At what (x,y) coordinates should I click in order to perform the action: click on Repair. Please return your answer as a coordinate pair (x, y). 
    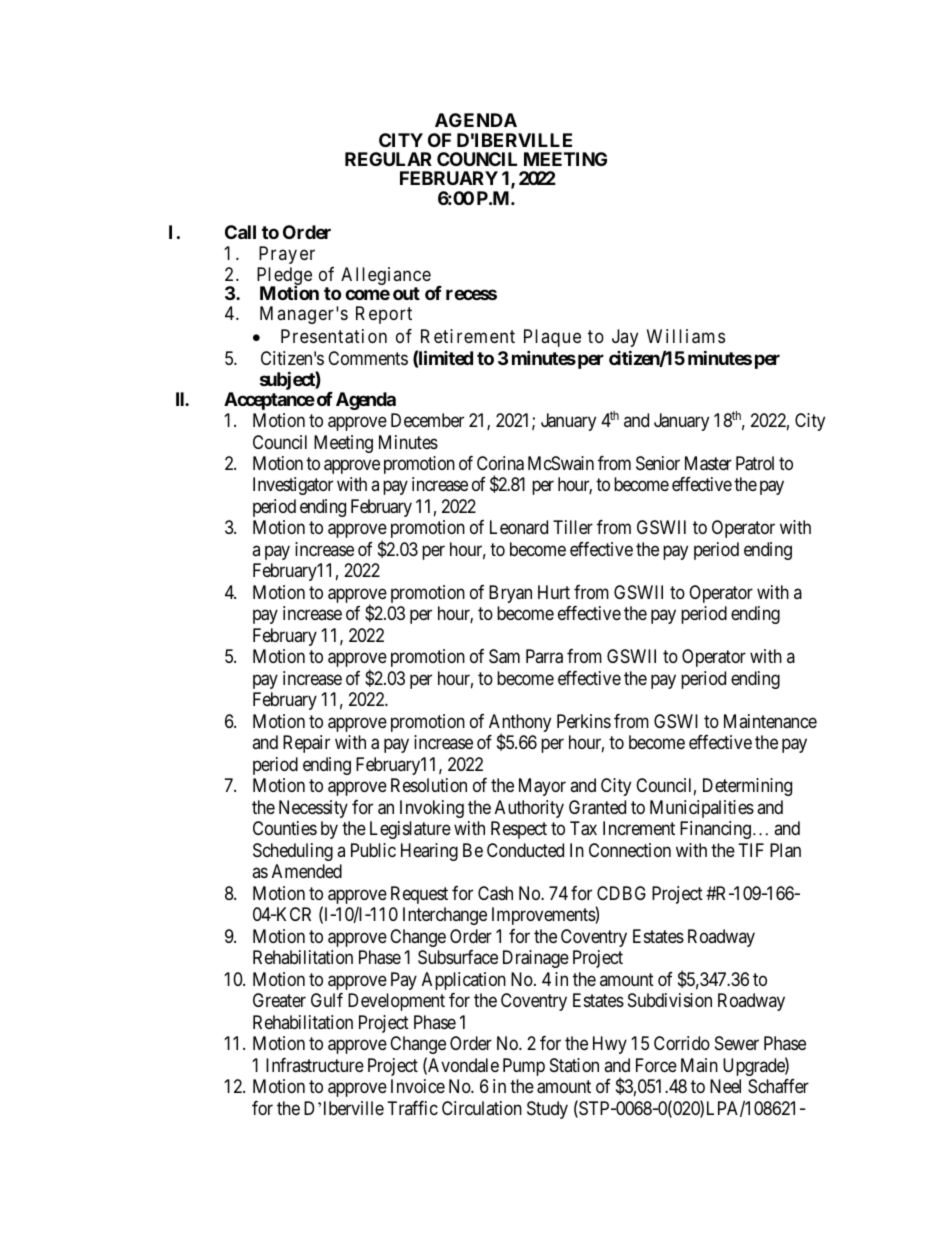
    Looking at the image, I should click on (306, 744).
